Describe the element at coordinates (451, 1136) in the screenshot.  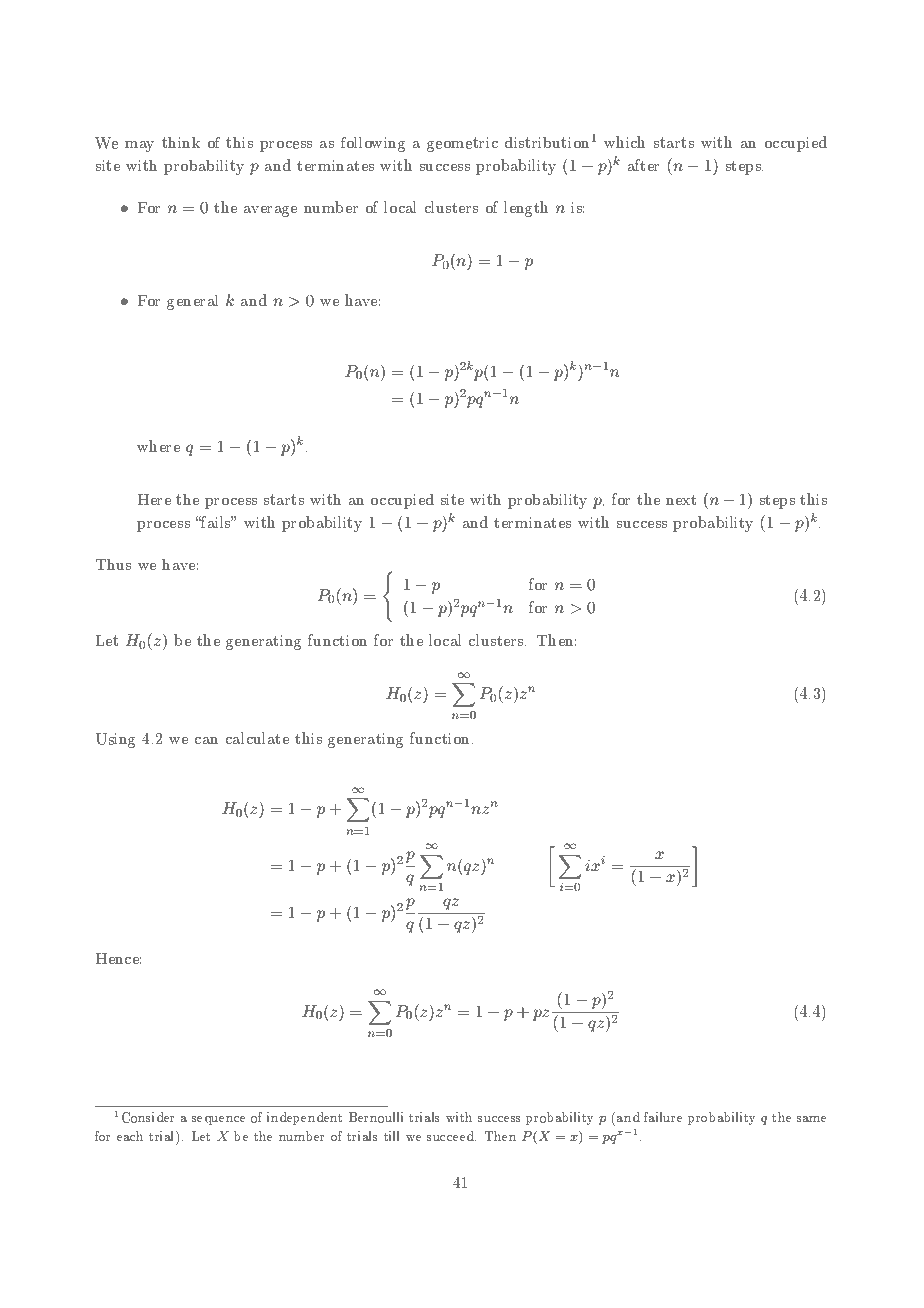
I see `succeed` at that location.
